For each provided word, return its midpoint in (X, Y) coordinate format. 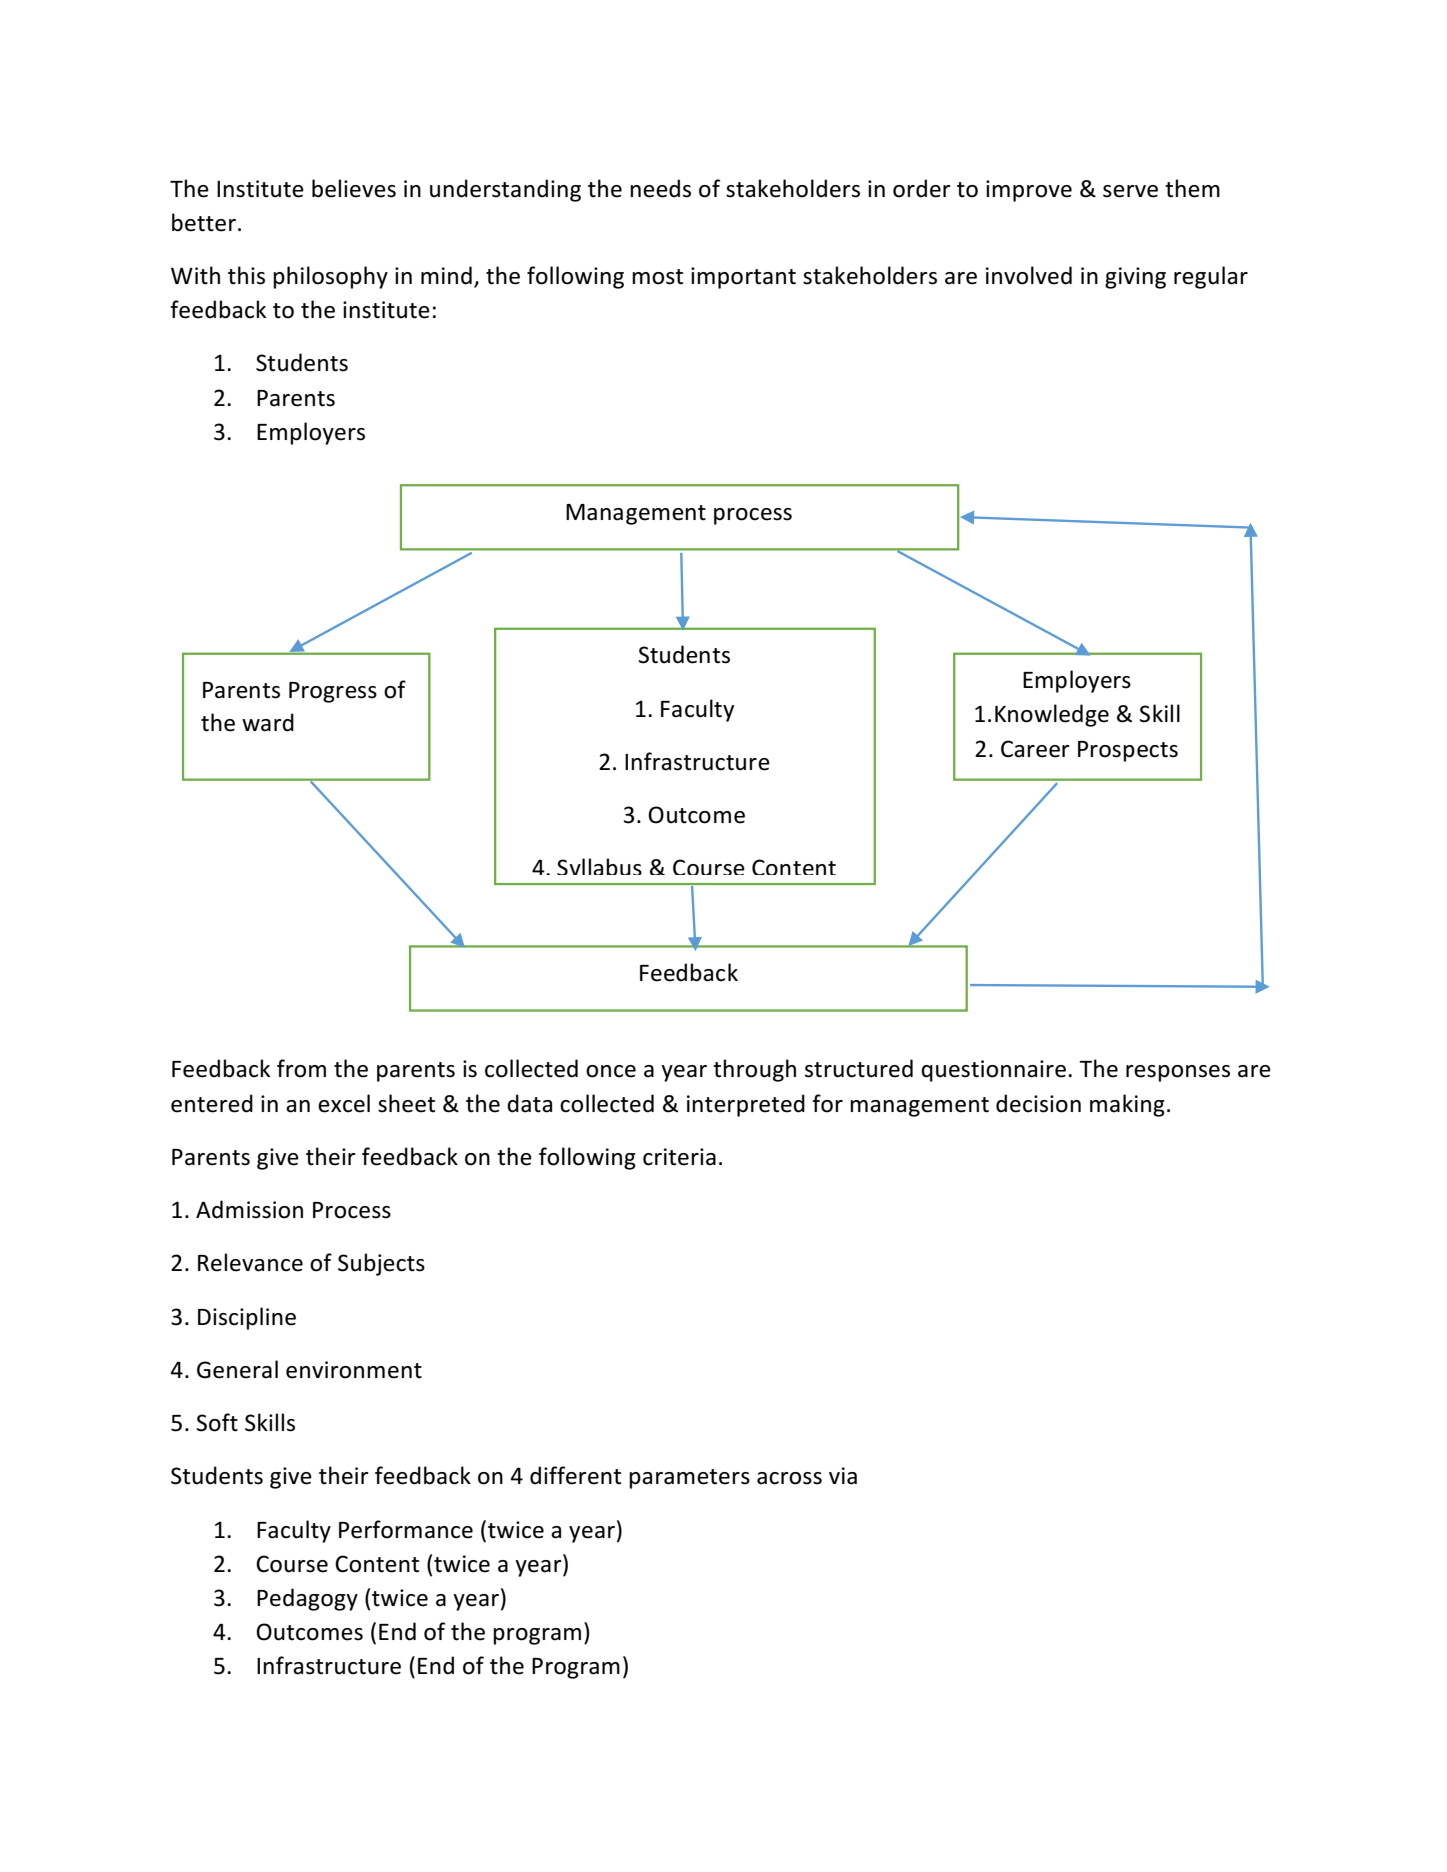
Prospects (1128, 751)
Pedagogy (307, 1599)
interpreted (746, 1105)
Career (1035, 749)
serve (1130, 191)
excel (344, 1103)
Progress (333, 692)
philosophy (330, 277)
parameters (689, 1479)
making (1127, 1105)
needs (660, 188)
